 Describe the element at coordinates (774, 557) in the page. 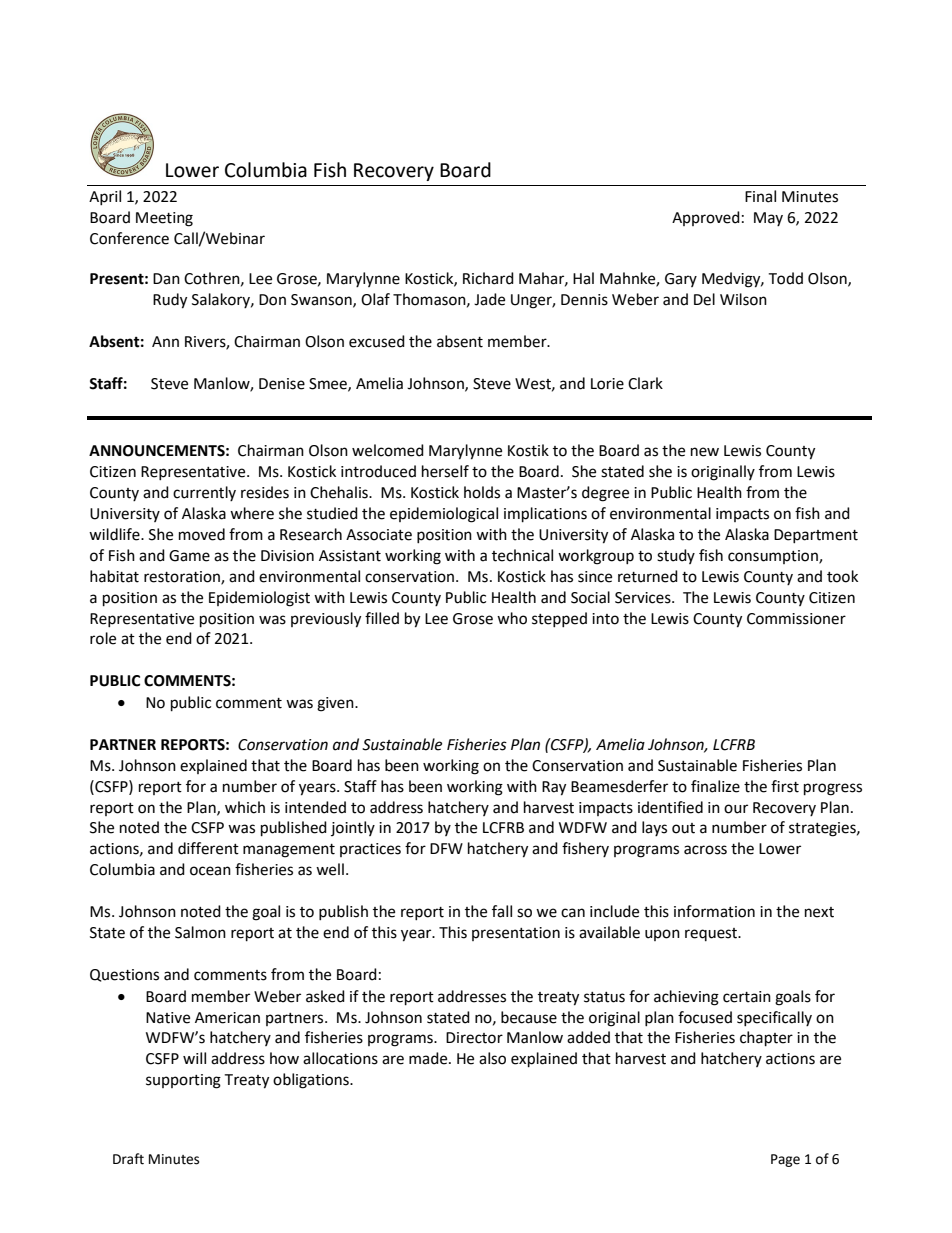

I see `consumption` at that location.
